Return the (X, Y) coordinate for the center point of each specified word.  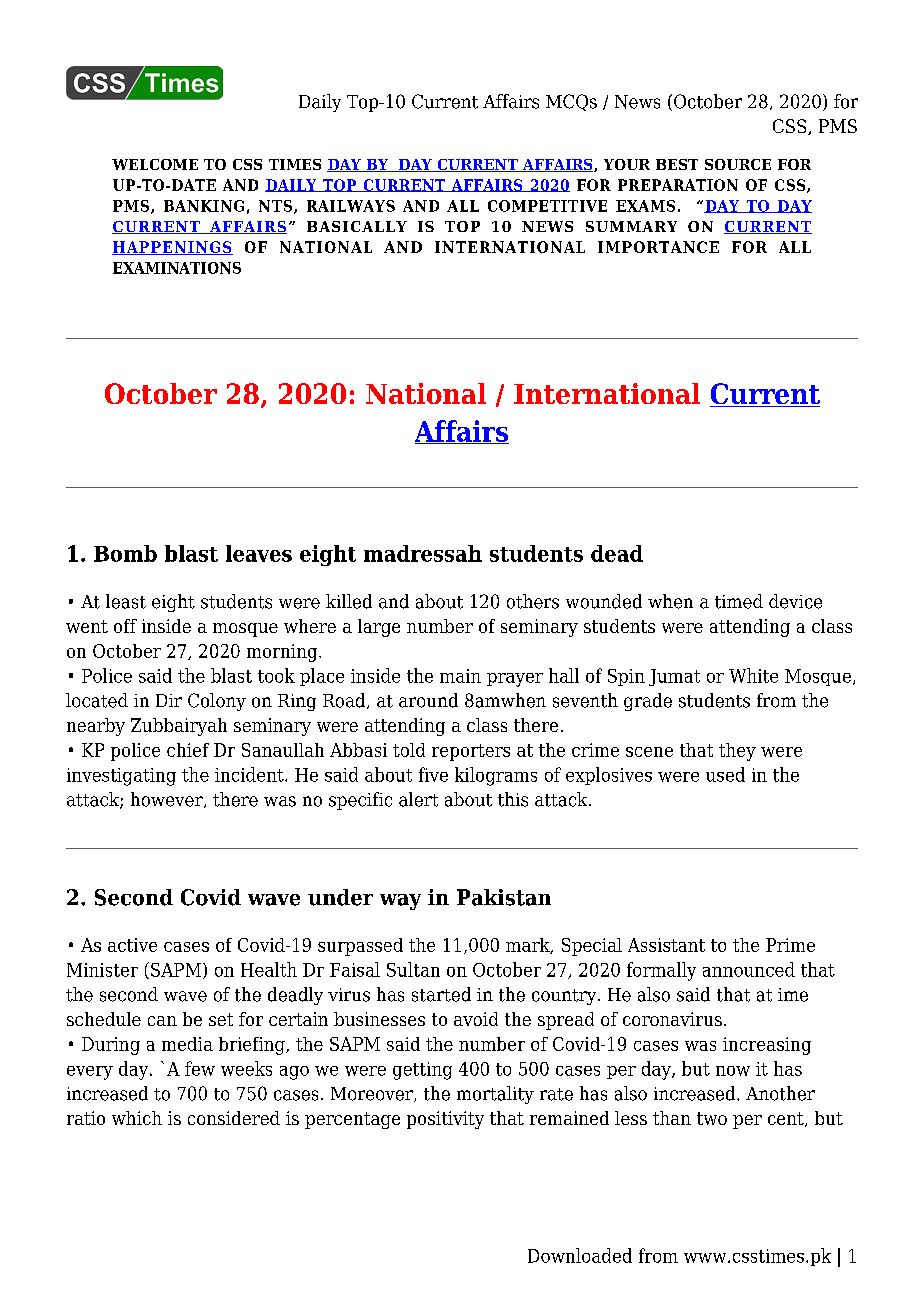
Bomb (125, 553)
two (712, 1118)
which (137, 1118)
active (132, 945)
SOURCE (738, 164)
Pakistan (504, 897)
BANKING (204, 206)
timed (739, 601)
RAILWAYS (351, 206)
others (533, 601)
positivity (445, 1120)
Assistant (666, 945)
